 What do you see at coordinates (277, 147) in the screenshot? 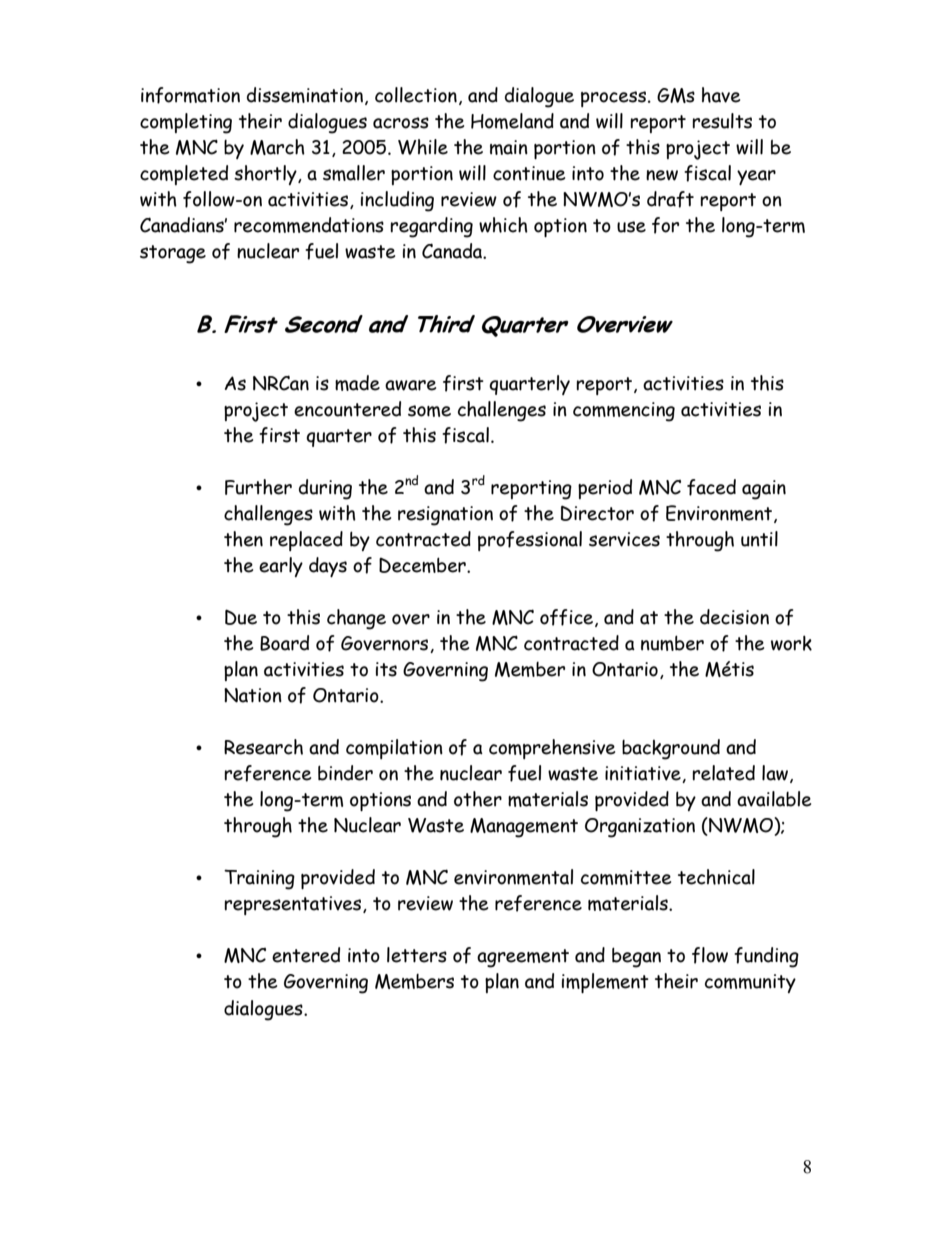
I see `March` at bounding box center [277, 147].
